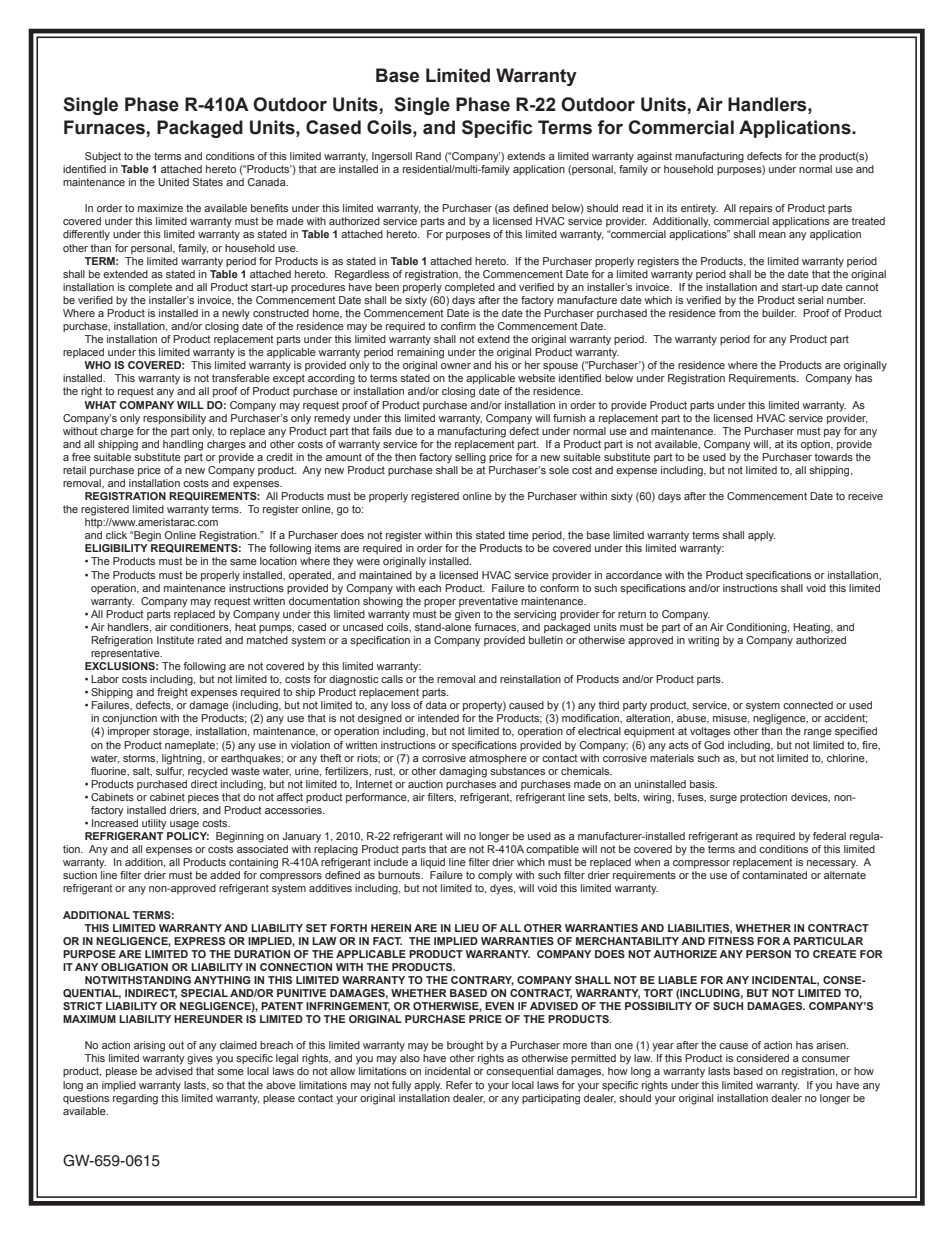 The height and width of the screenshot is (1233, 952). What do you see at coordinates (459, 1085) in the screenshot?
I see `Refer` at bounding box center [459, 1085].
